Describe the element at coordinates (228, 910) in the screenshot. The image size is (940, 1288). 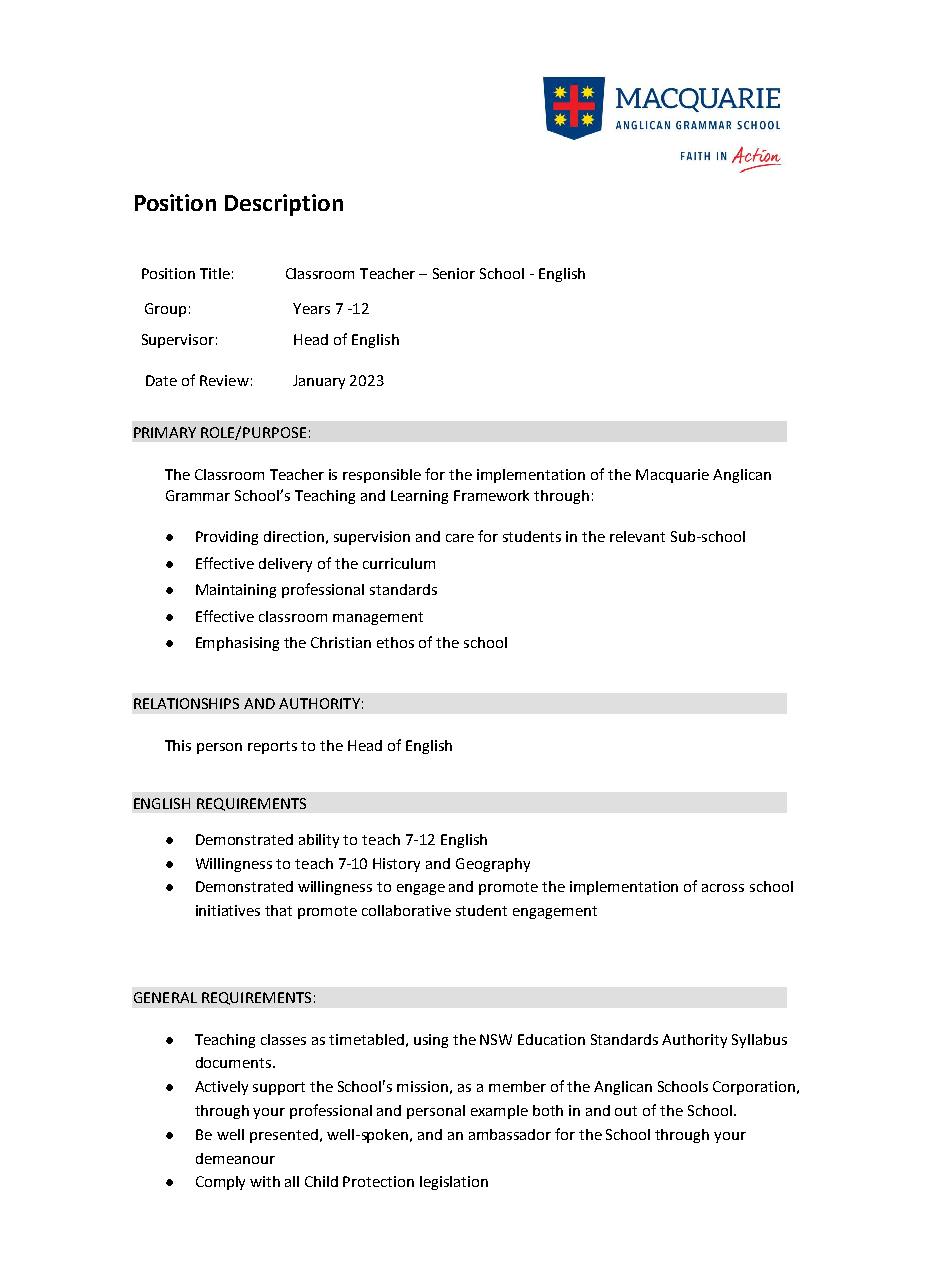
I see `initiatives` at that location.
